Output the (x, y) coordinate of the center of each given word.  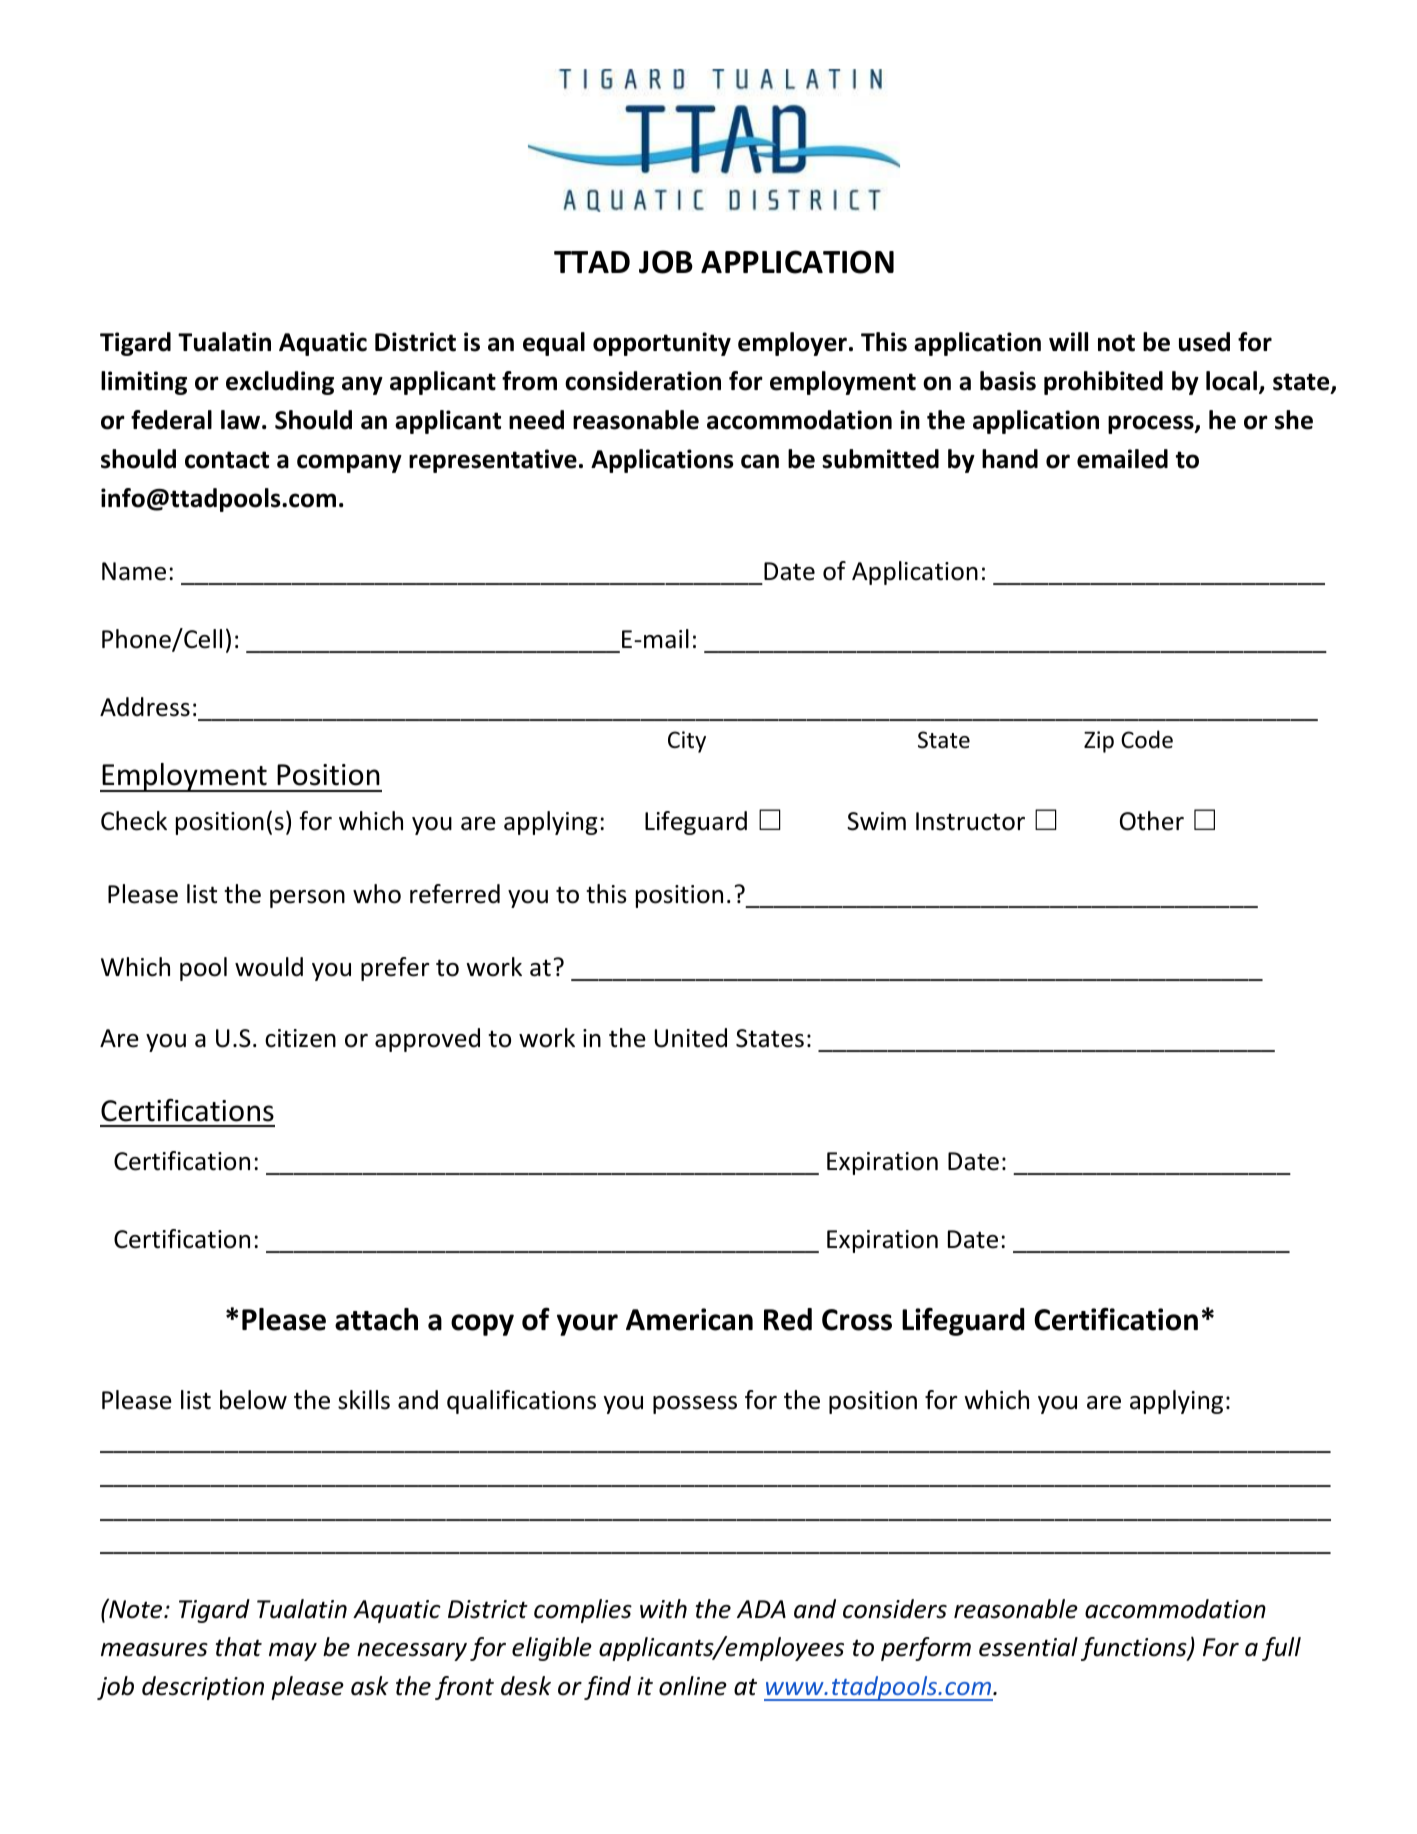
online (693, 1686)
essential (1028, 1647)
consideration (643, 381)
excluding (280, 383)
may (293, 1652)
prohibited (1103, 383)
